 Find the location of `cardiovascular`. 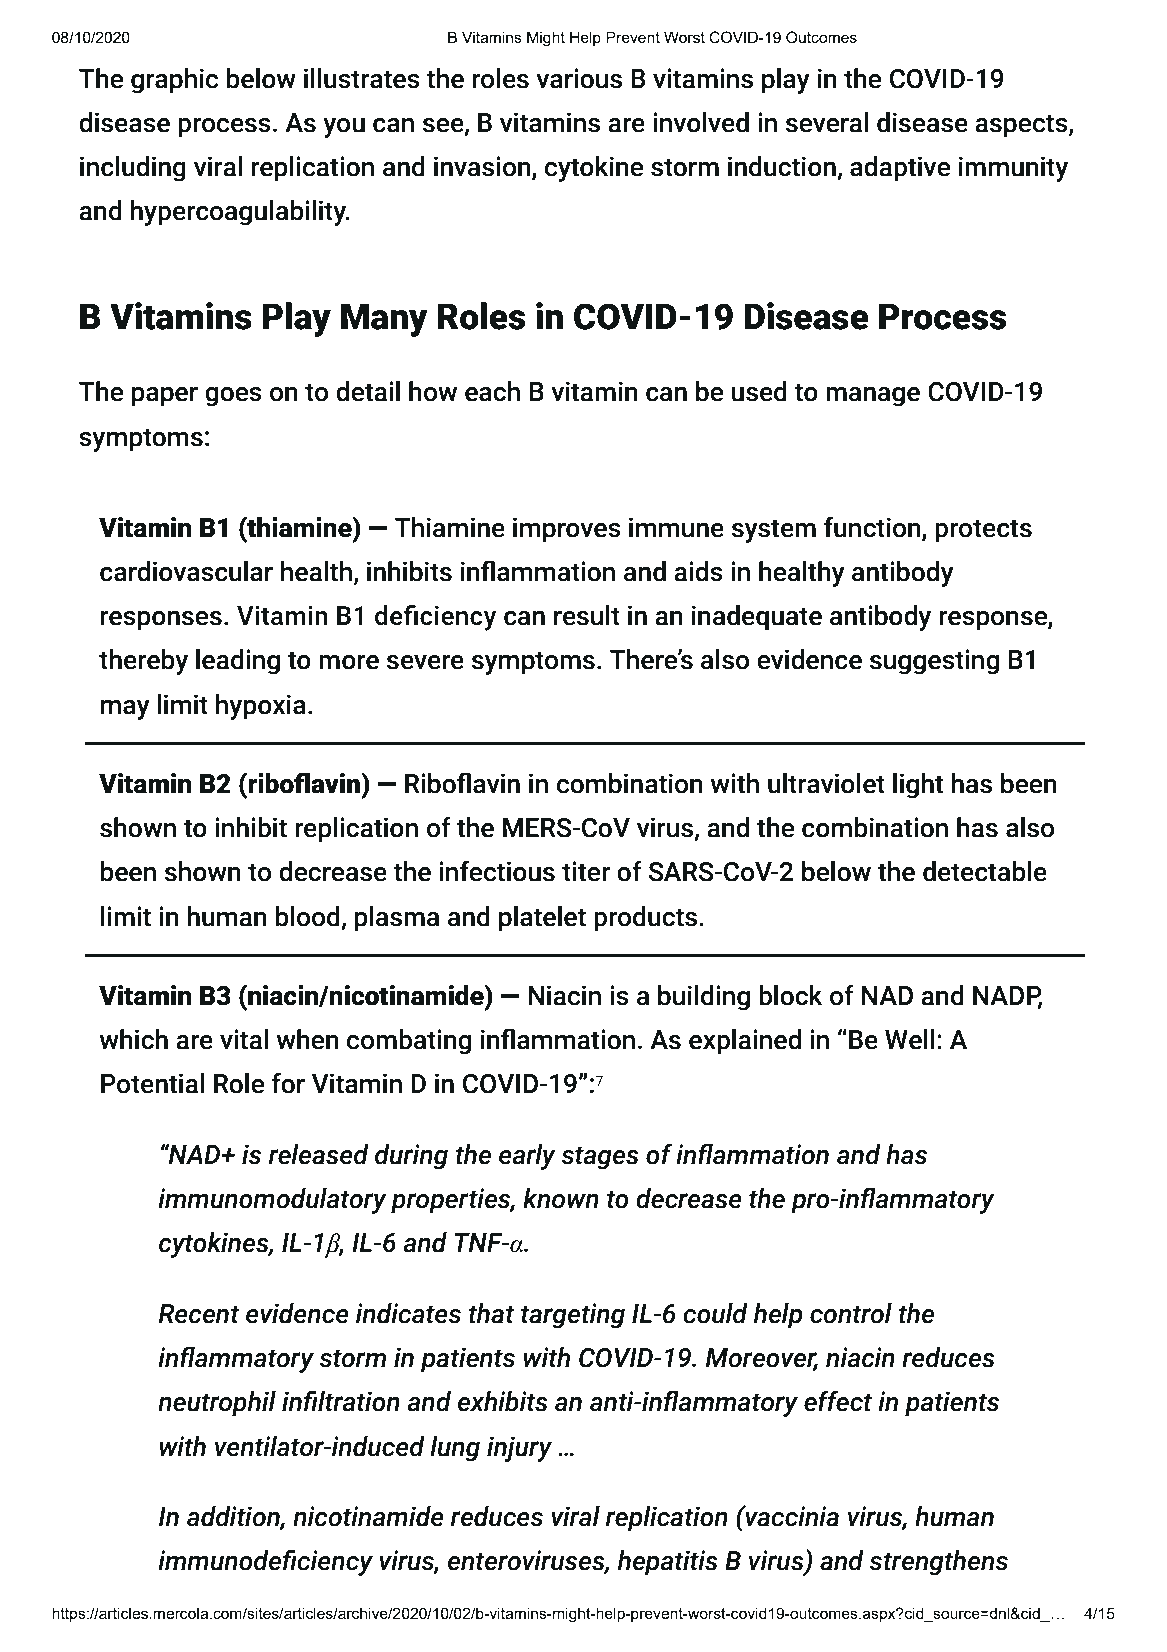

cardiovascular is located at coordinates (186, 571).
